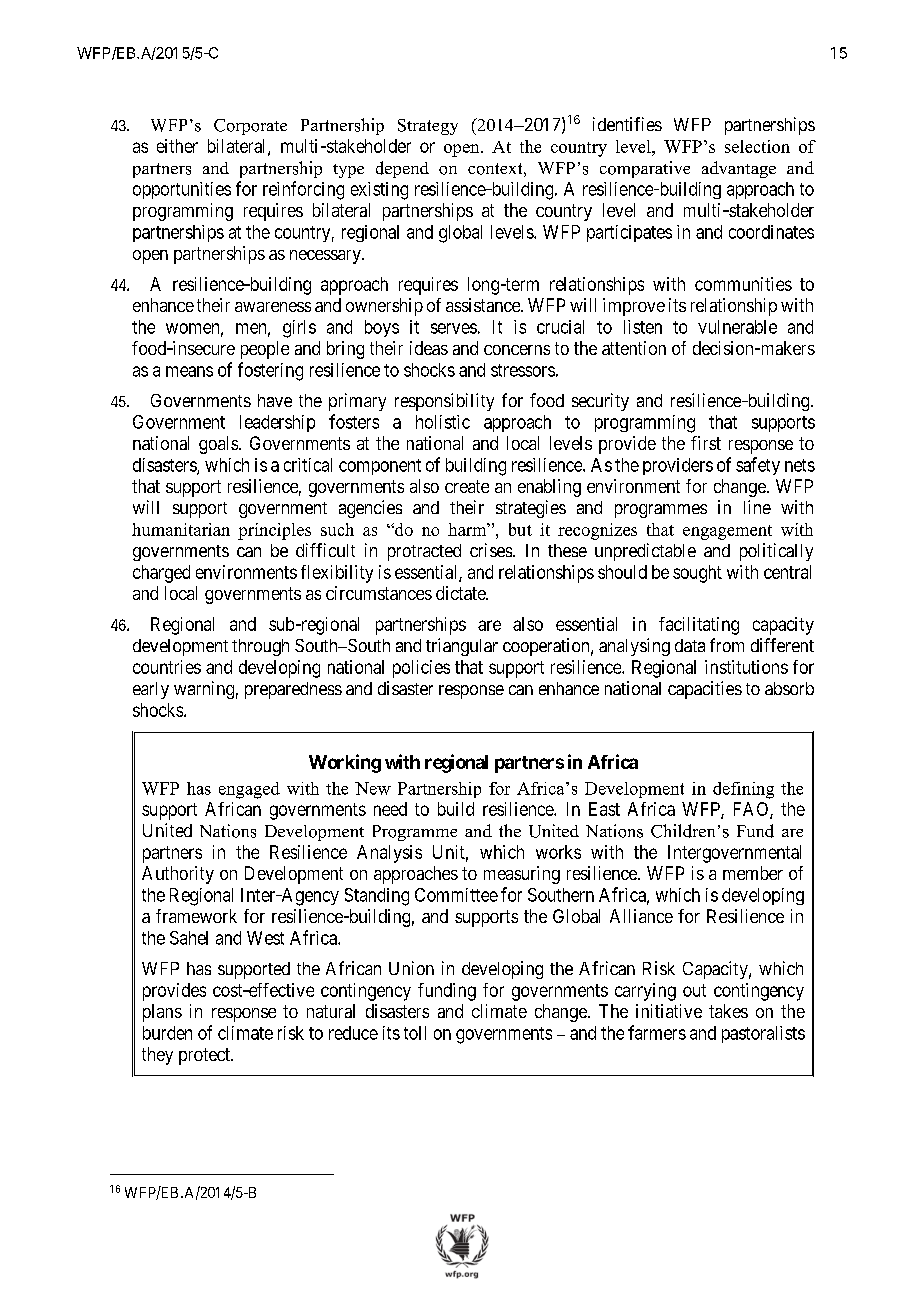 The width and height of the screenshot is (924, 1308). I want to click on stressors, so click(523, 370).
